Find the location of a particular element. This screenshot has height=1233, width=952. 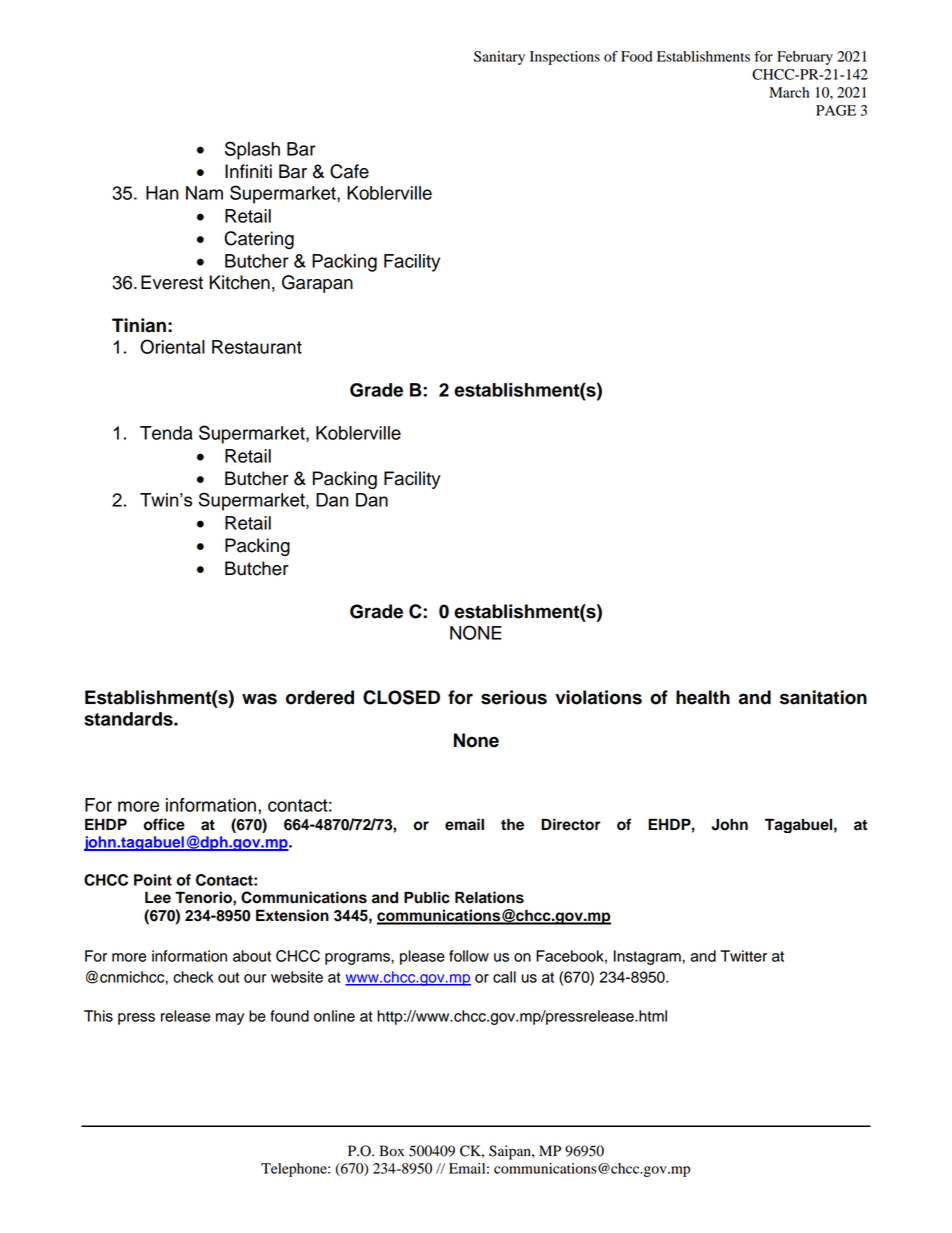

was is located at coordinates (259, 699).
